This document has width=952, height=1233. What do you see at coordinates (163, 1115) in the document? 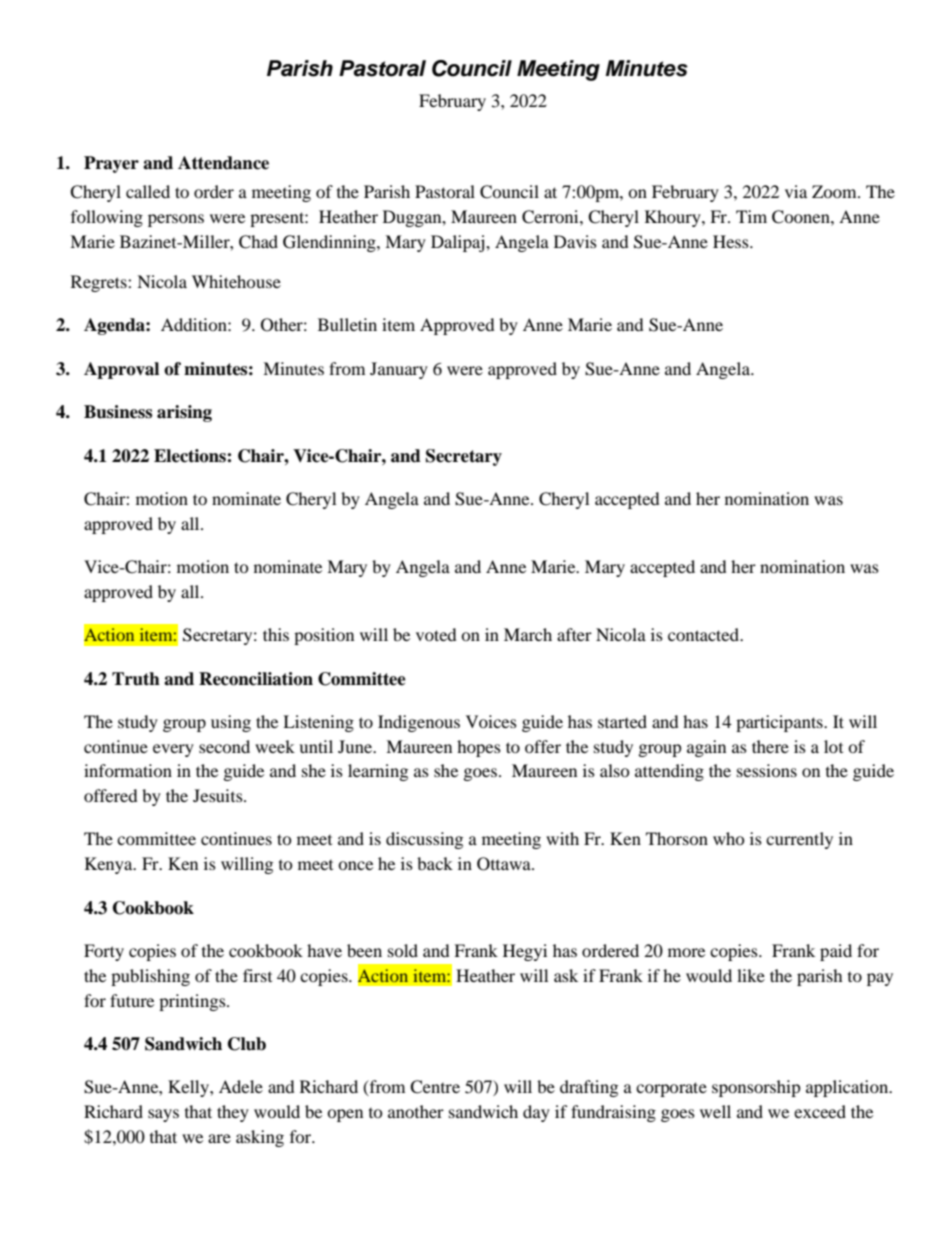
I see `says` at bounding box center [163, 1115].
